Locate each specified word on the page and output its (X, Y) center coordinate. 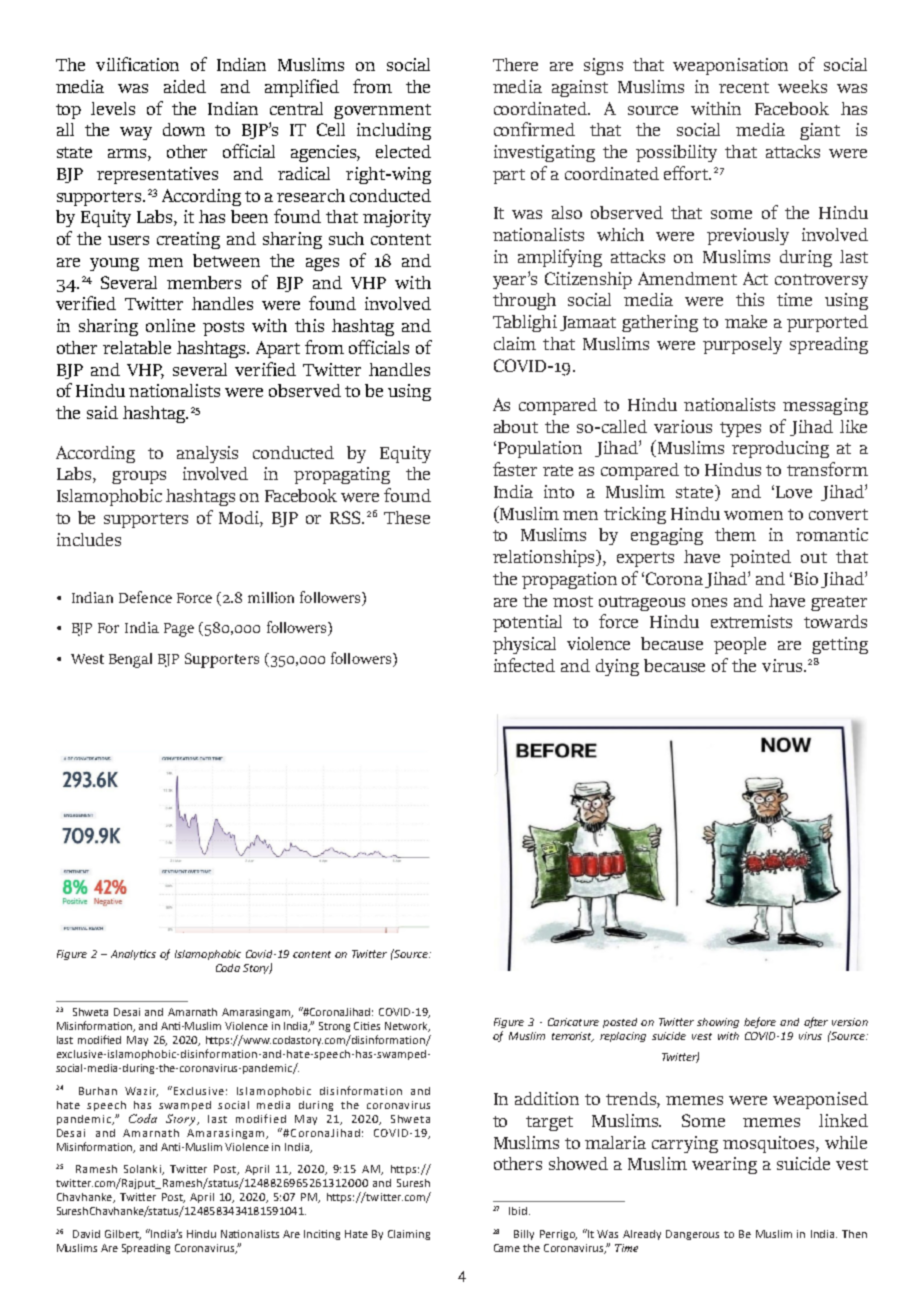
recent (744, 87)
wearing (724, 1165)
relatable (137, 347)
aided (185, 86)
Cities (367, 1026)
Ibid (519, 1211)
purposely (742, 345)
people (740, 645)
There (515, 64)
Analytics (133, 955)
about (516, 426)
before (760, 1022)
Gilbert (123, 1235)
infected (524, 665)
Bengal (130, 660)
